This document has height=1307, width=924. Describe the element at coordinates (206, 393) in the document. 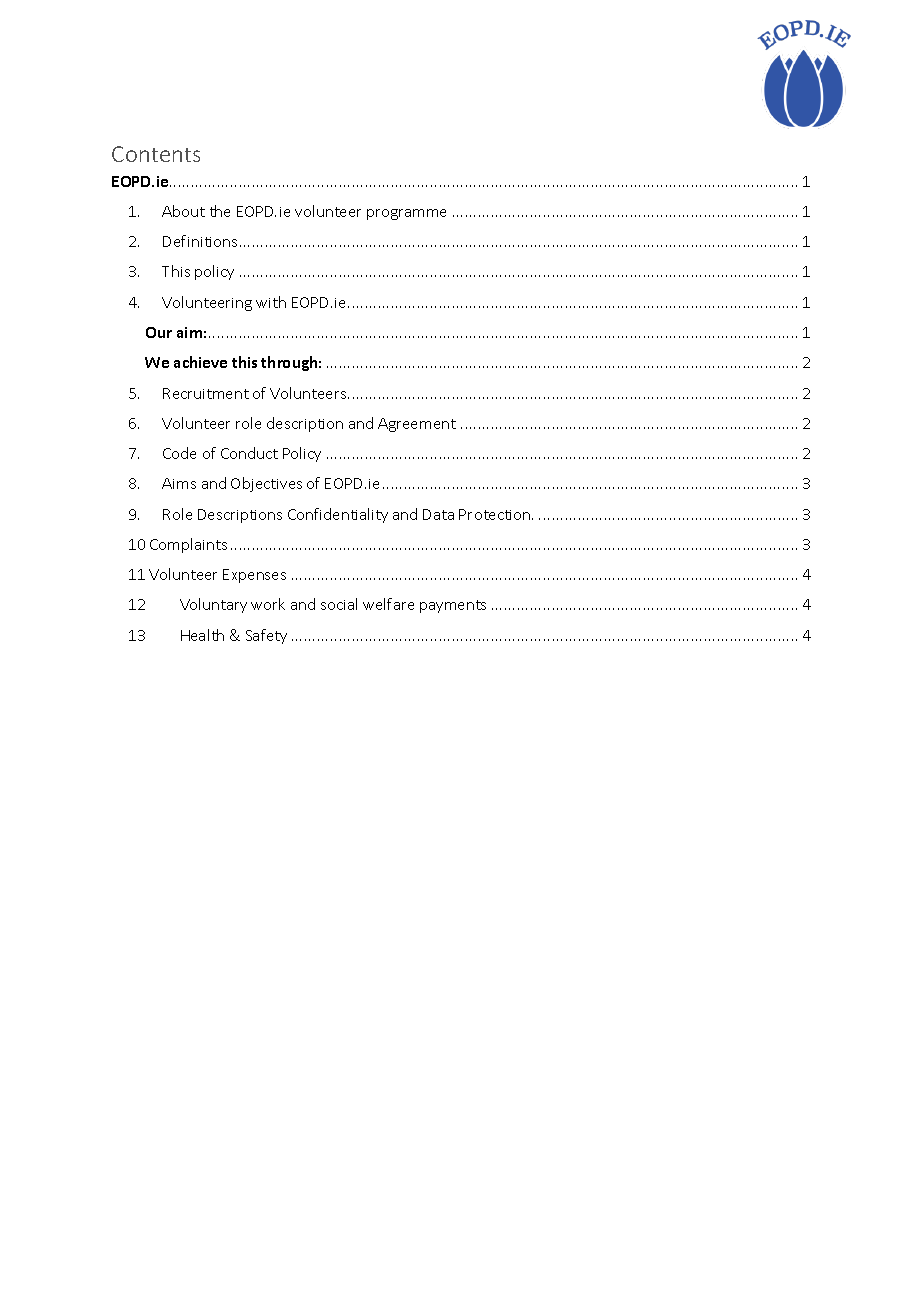

I see `Recruitment` at that location.
